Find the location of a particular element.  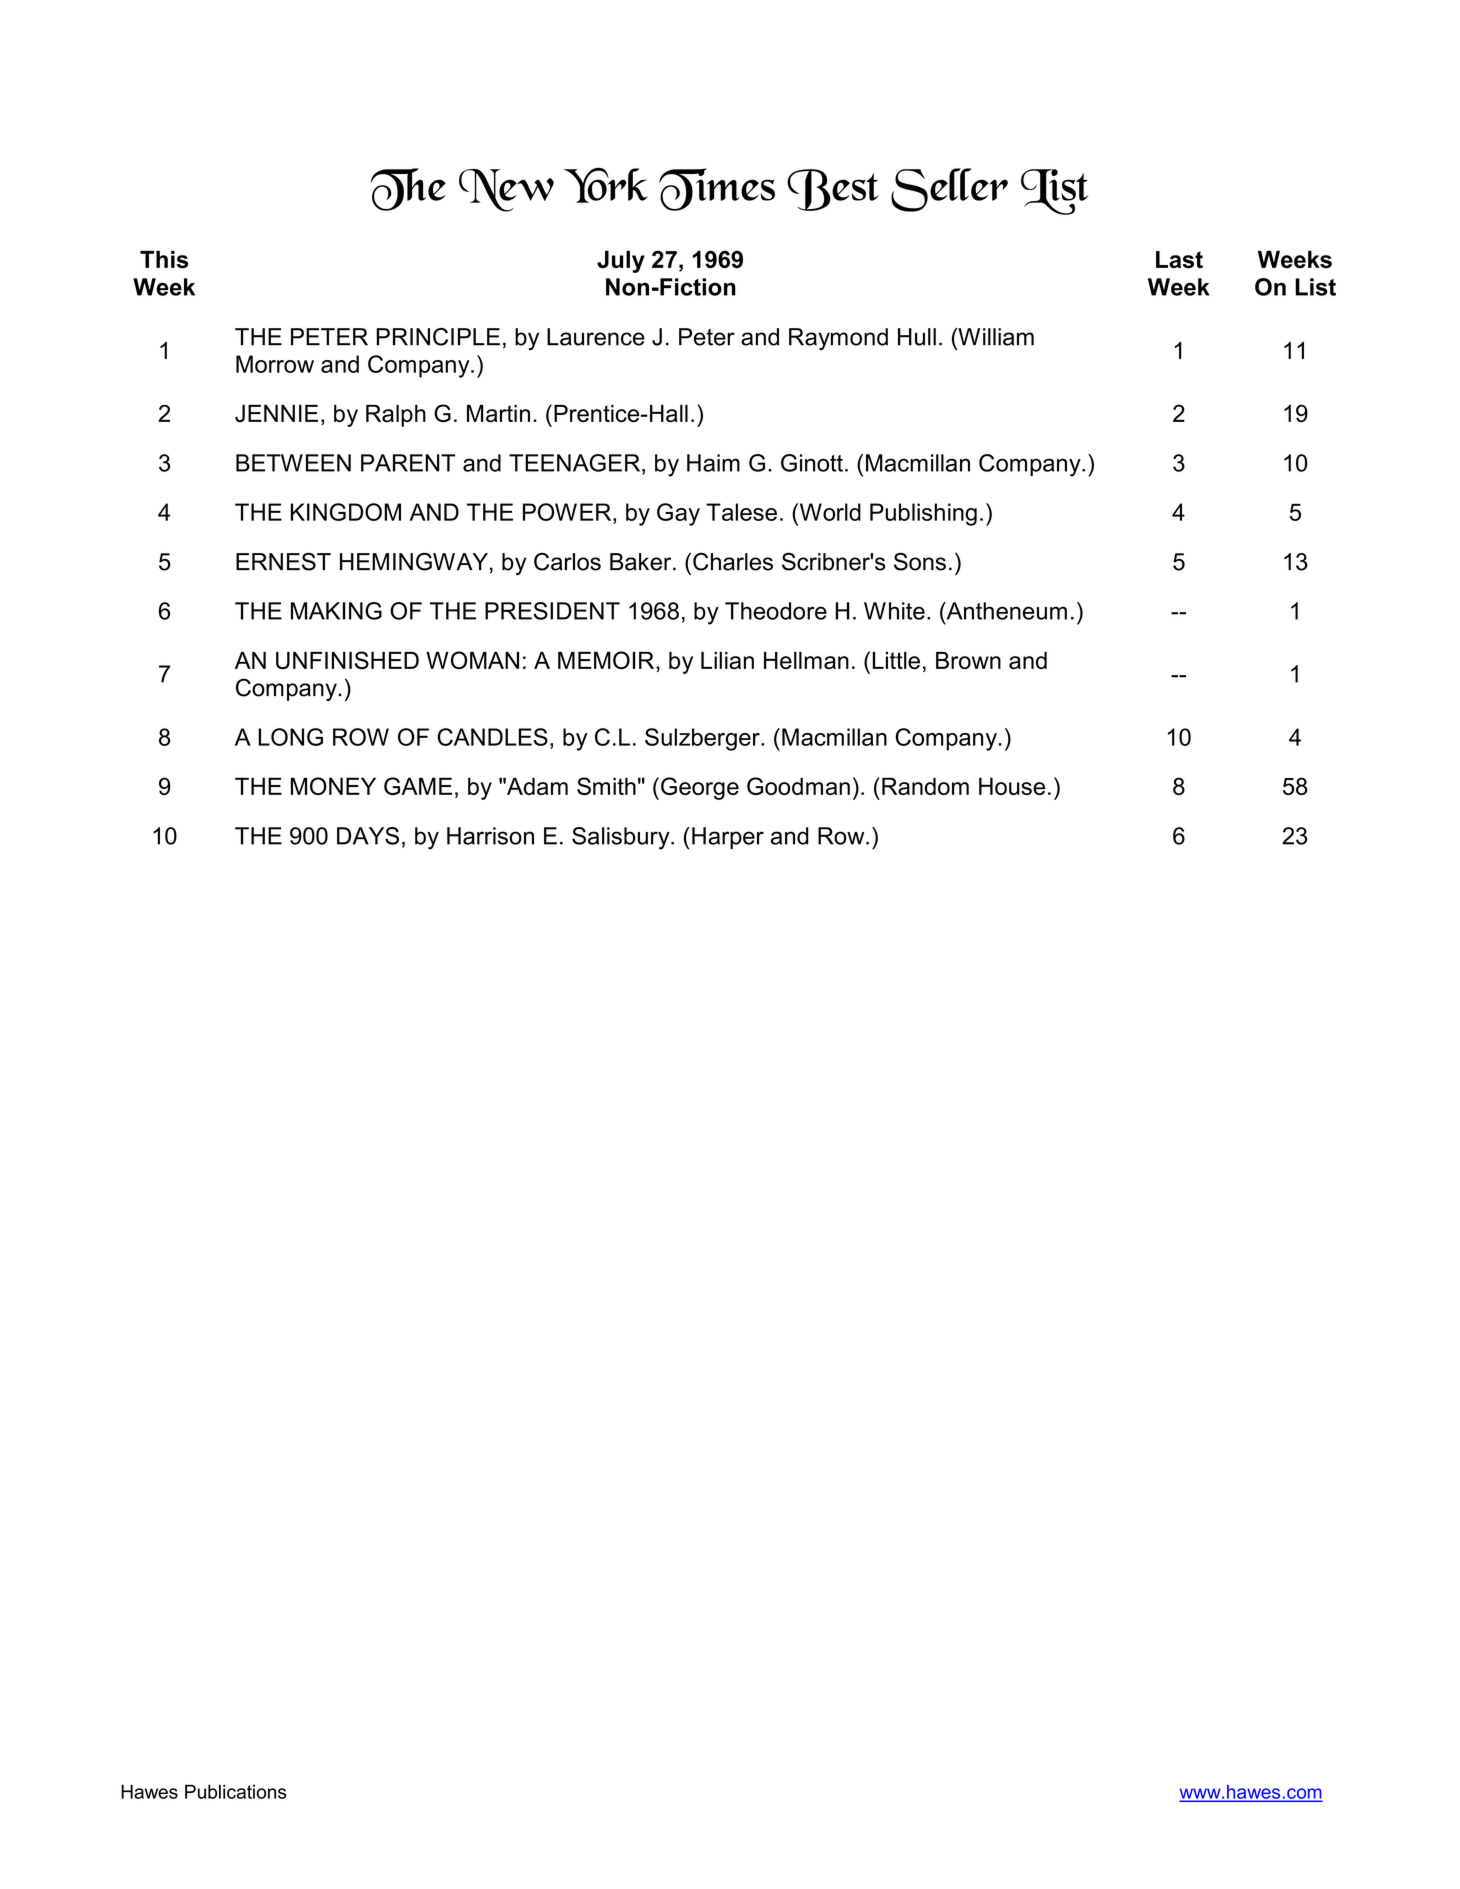

Raymond is located at coordinates (838, 339).
